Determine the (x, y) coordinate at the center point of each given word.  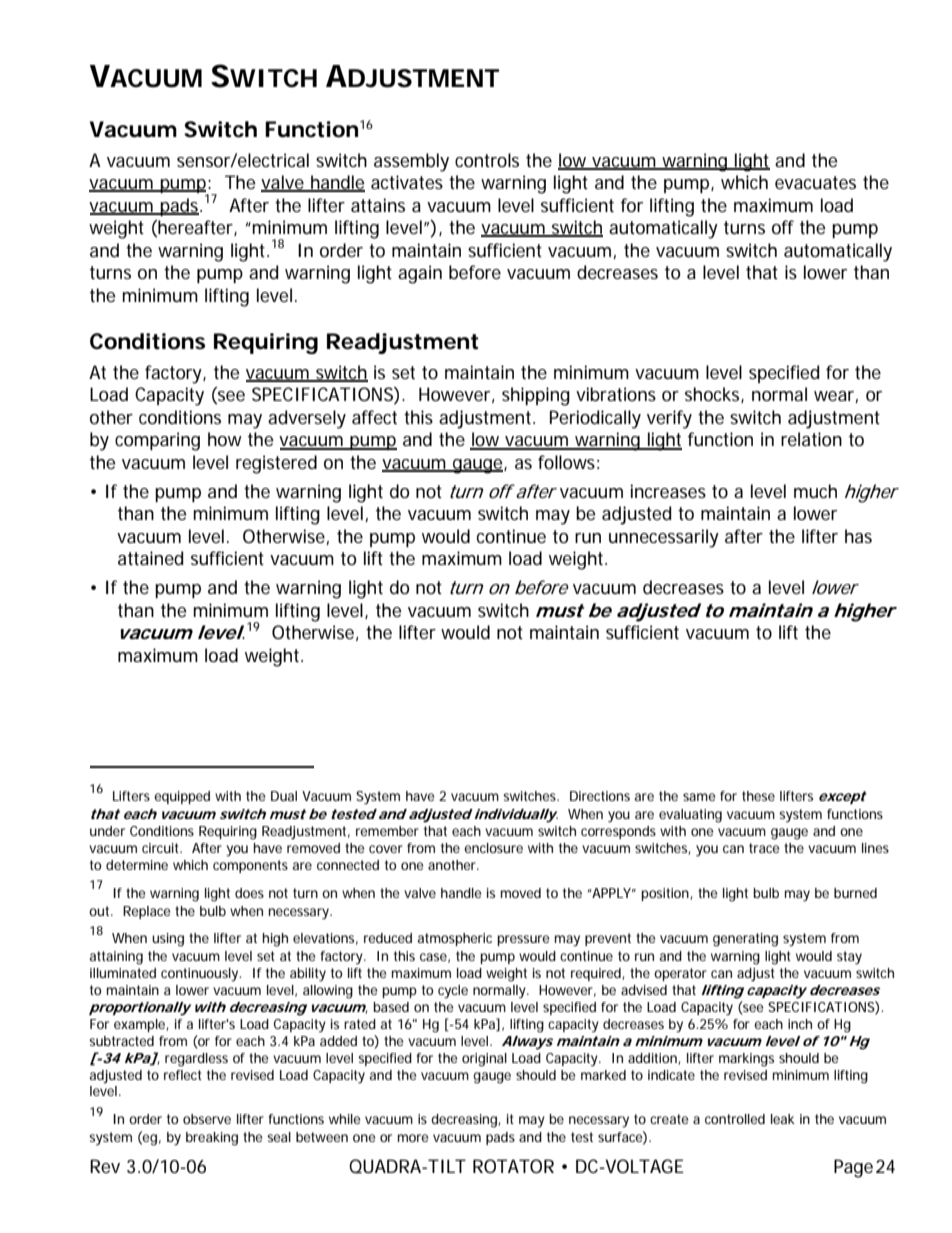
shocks (714, 395)
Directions (600, 796)
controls (487, 160)
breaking (212, 1139)
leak (783, 1119)
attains (378, 205)
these (758, 796)
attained (150, 558)
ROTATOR (513, 1166)
